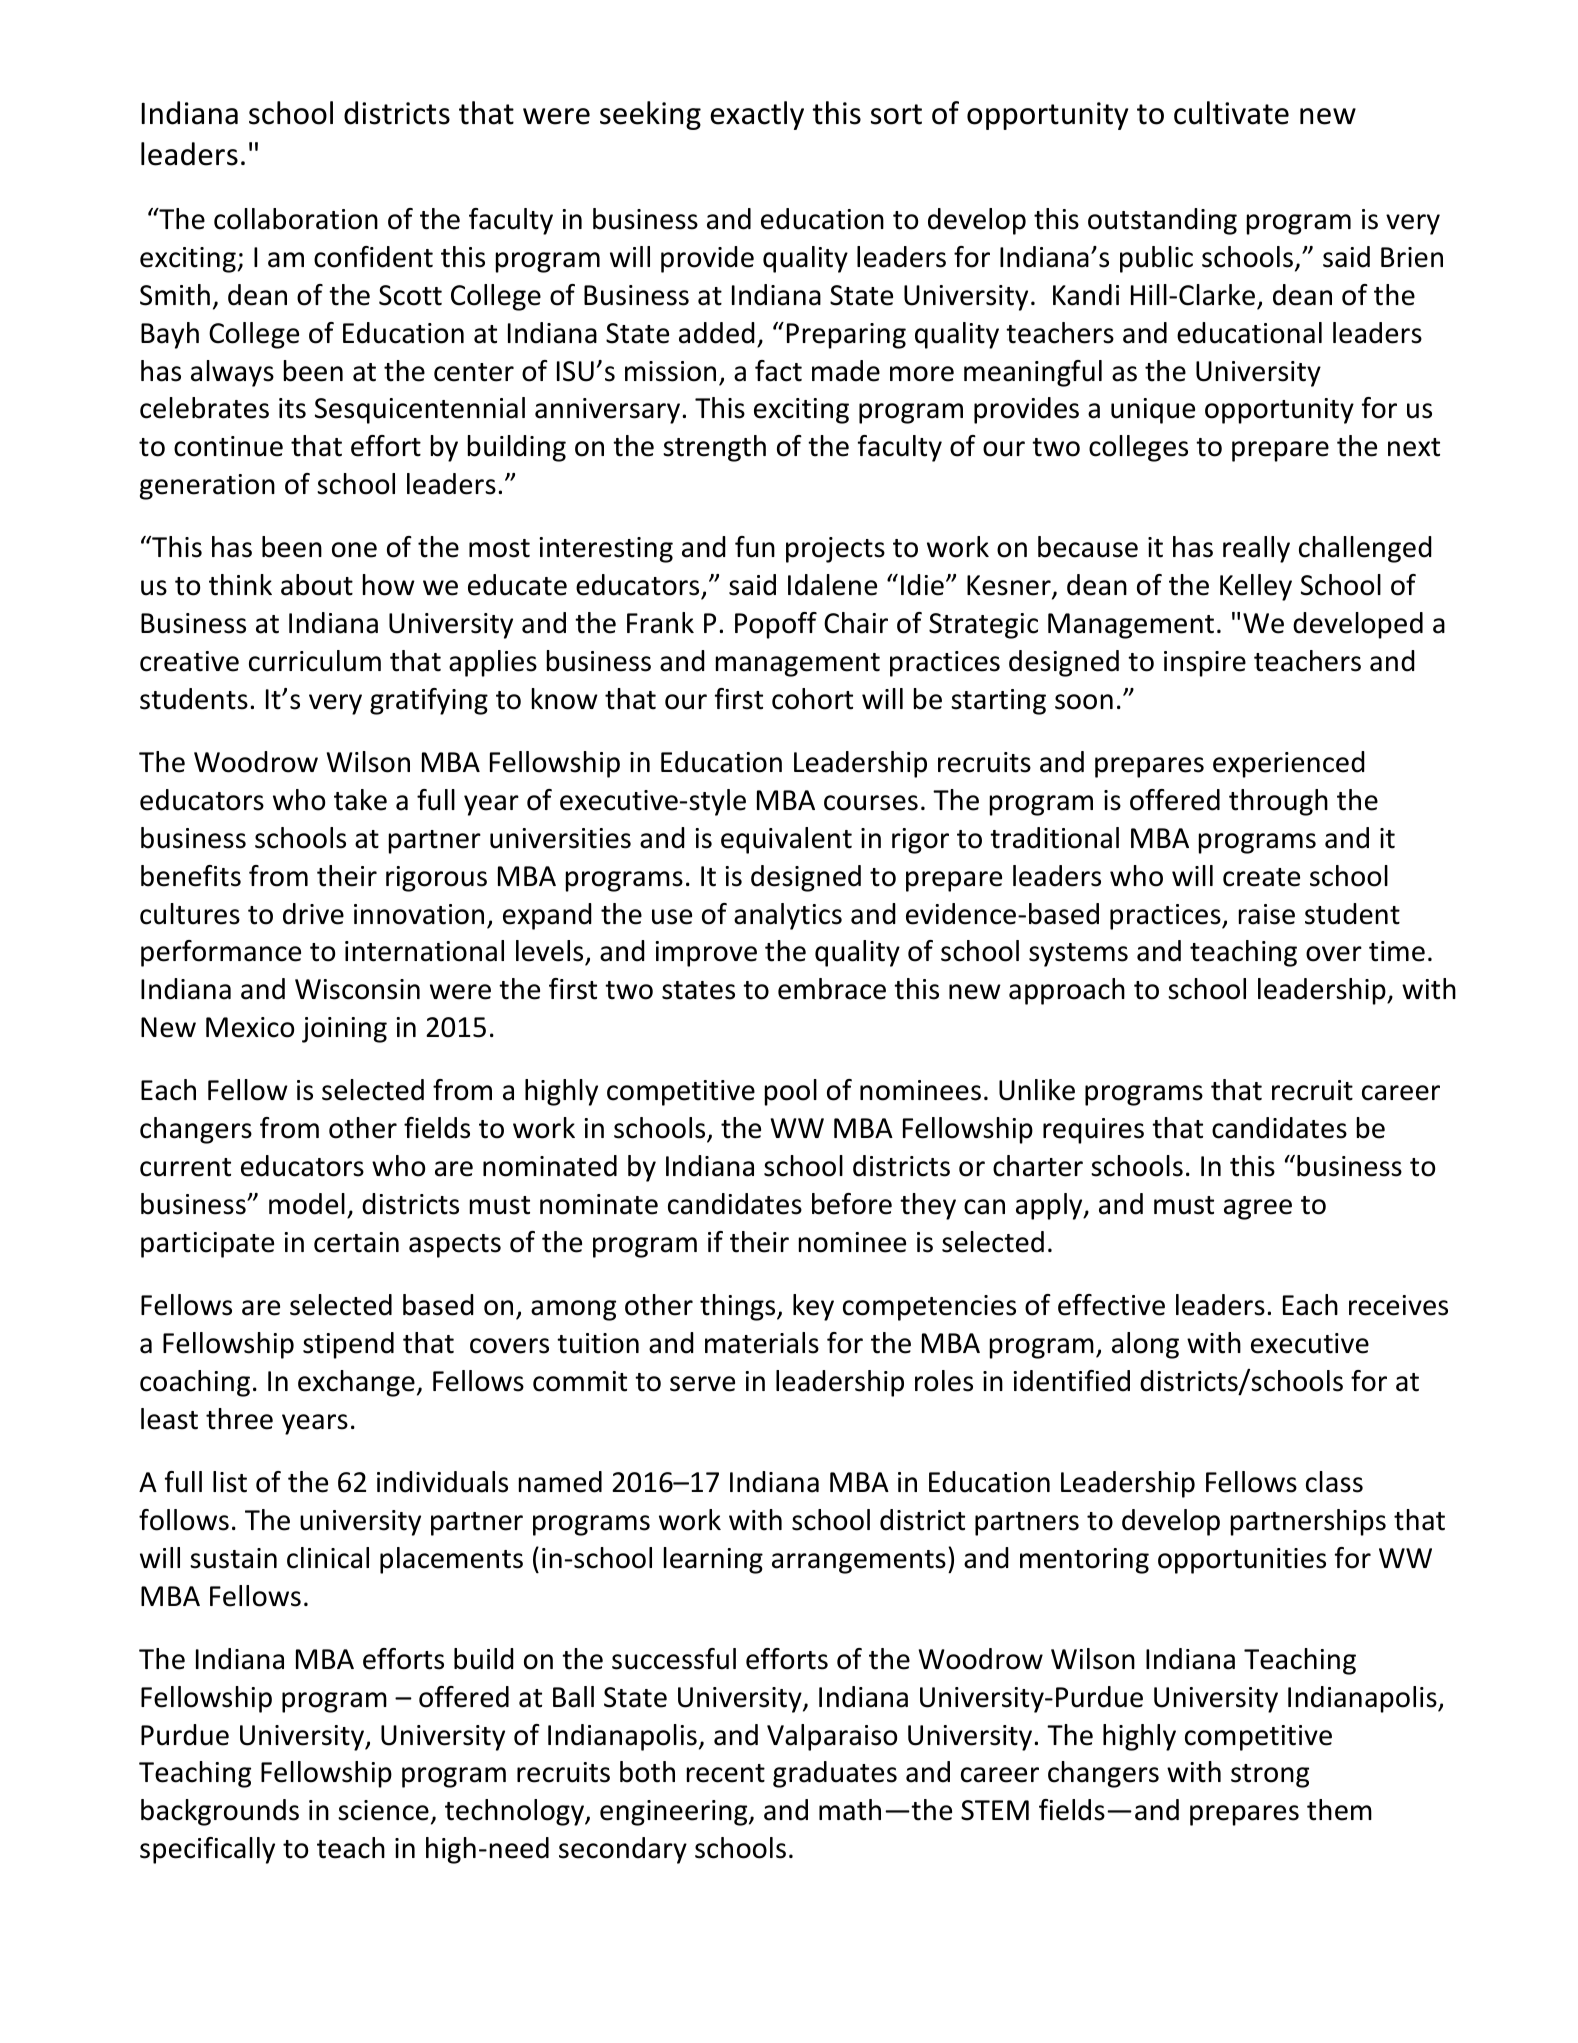 This screenshot has height=2043, width=1578. What do you see at coordinates (757, 115) in the screenshot?
I see `exactly` at bounding box center [757, 115].
